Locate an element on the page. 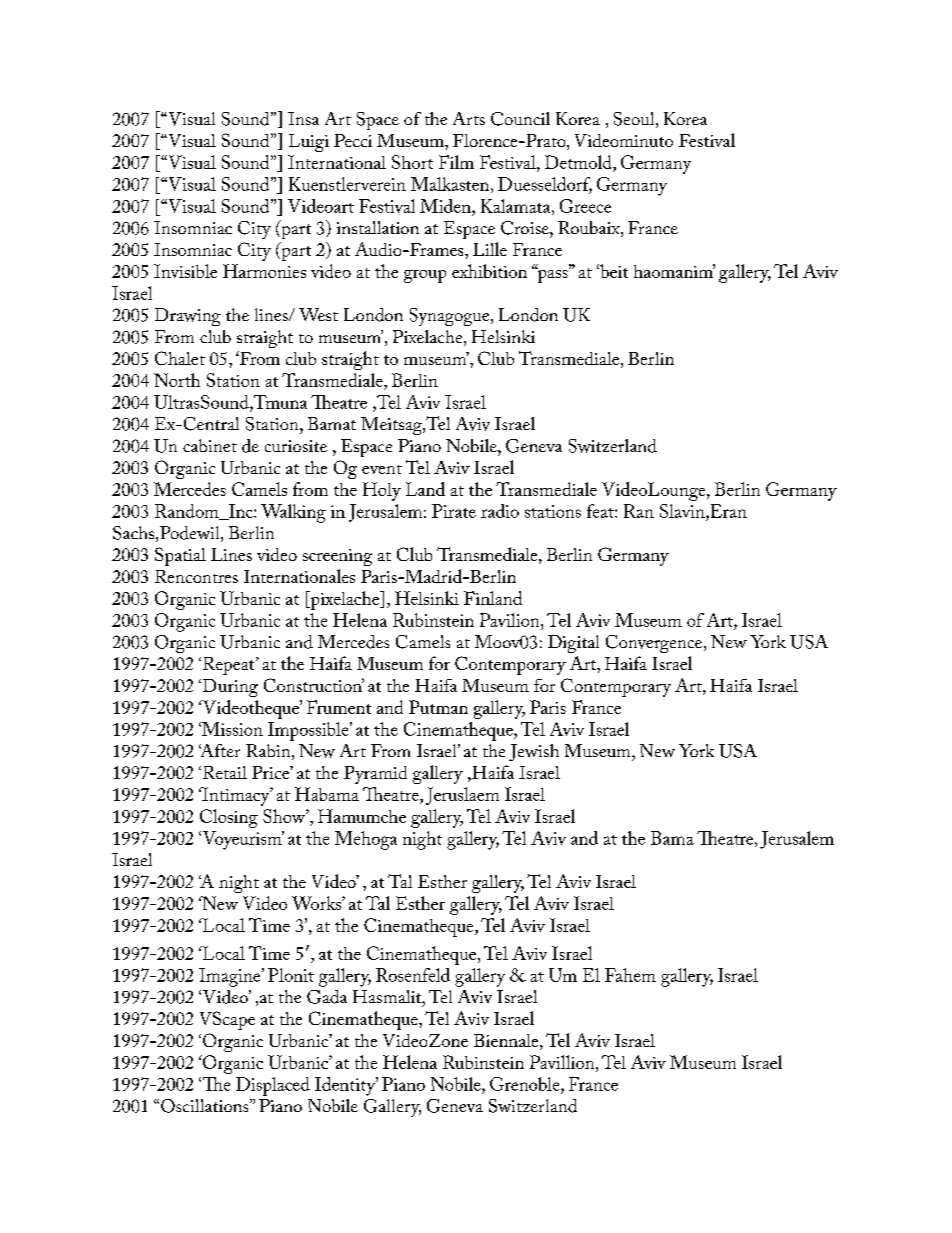 The width and height of the document is (952, 1233). Greece is located at coordinates (585, 206).
